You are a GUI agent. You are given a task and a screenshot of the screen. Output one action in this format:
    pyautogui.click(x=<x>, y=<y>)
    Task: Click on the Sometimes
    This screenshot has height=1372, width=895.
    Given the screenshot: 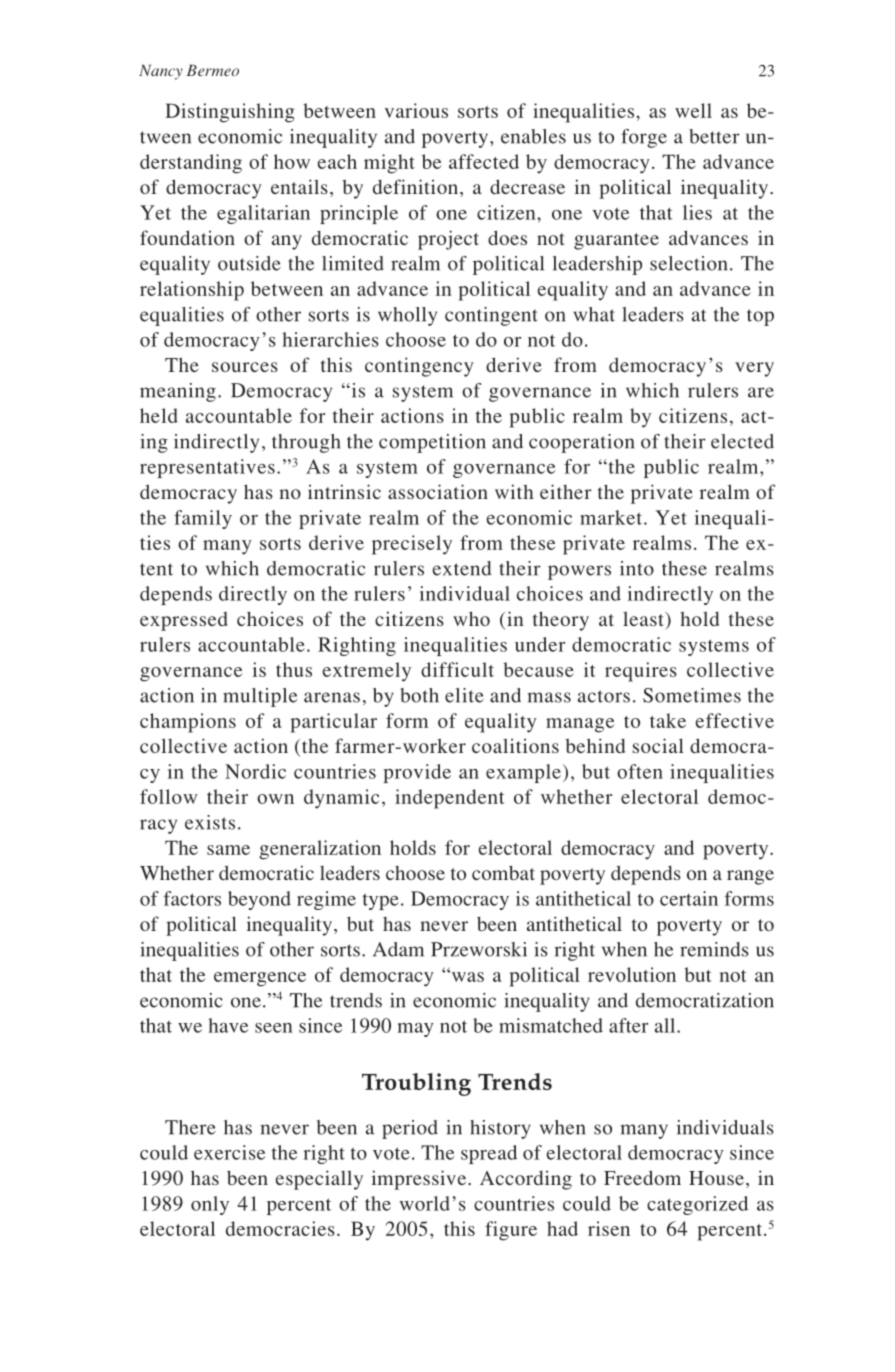 What is the action you would take?
    pyautogui.click(x=692, y=695)
